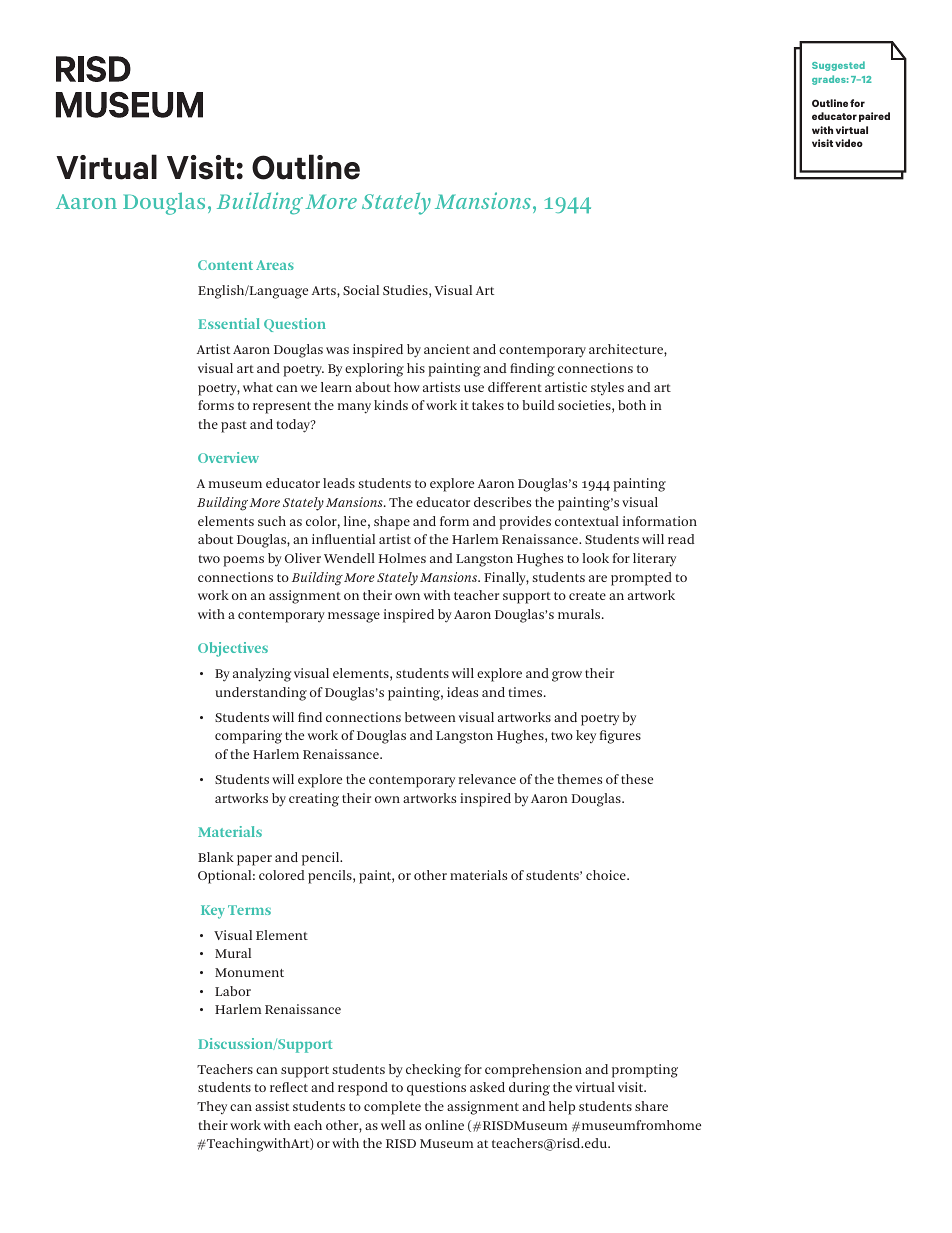 This document has height=1233, width=952. What do you see at coordinates (529, 1089) in the document?
I see `during` at bounding box center [529, 1089].
